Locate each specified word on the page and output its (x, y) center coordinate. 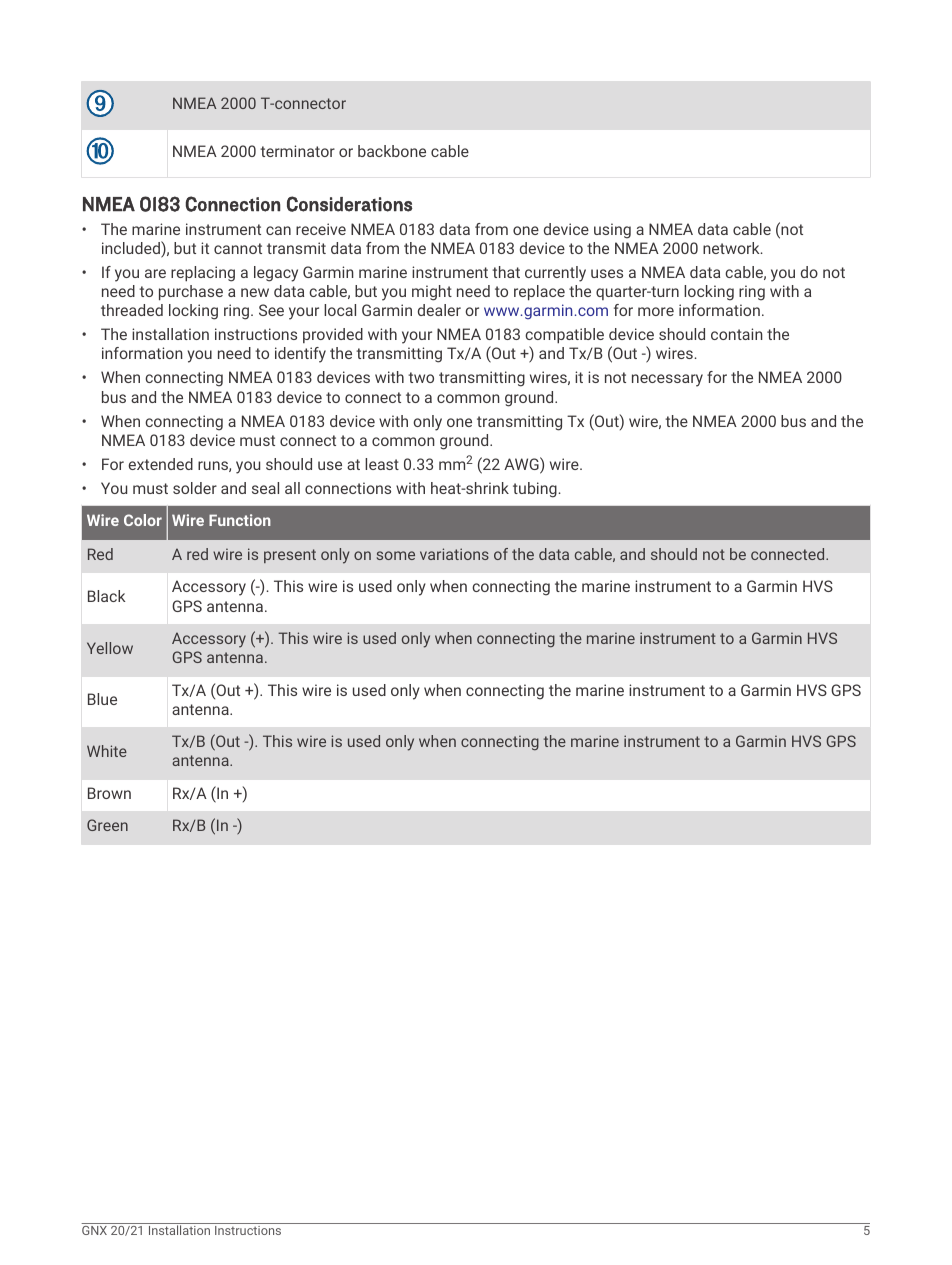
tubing (536, 490)
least (382, 464)
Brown (109, 793)
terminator (297, 151)
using (612, 231)
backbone (392, 151)
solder (195, 488)
